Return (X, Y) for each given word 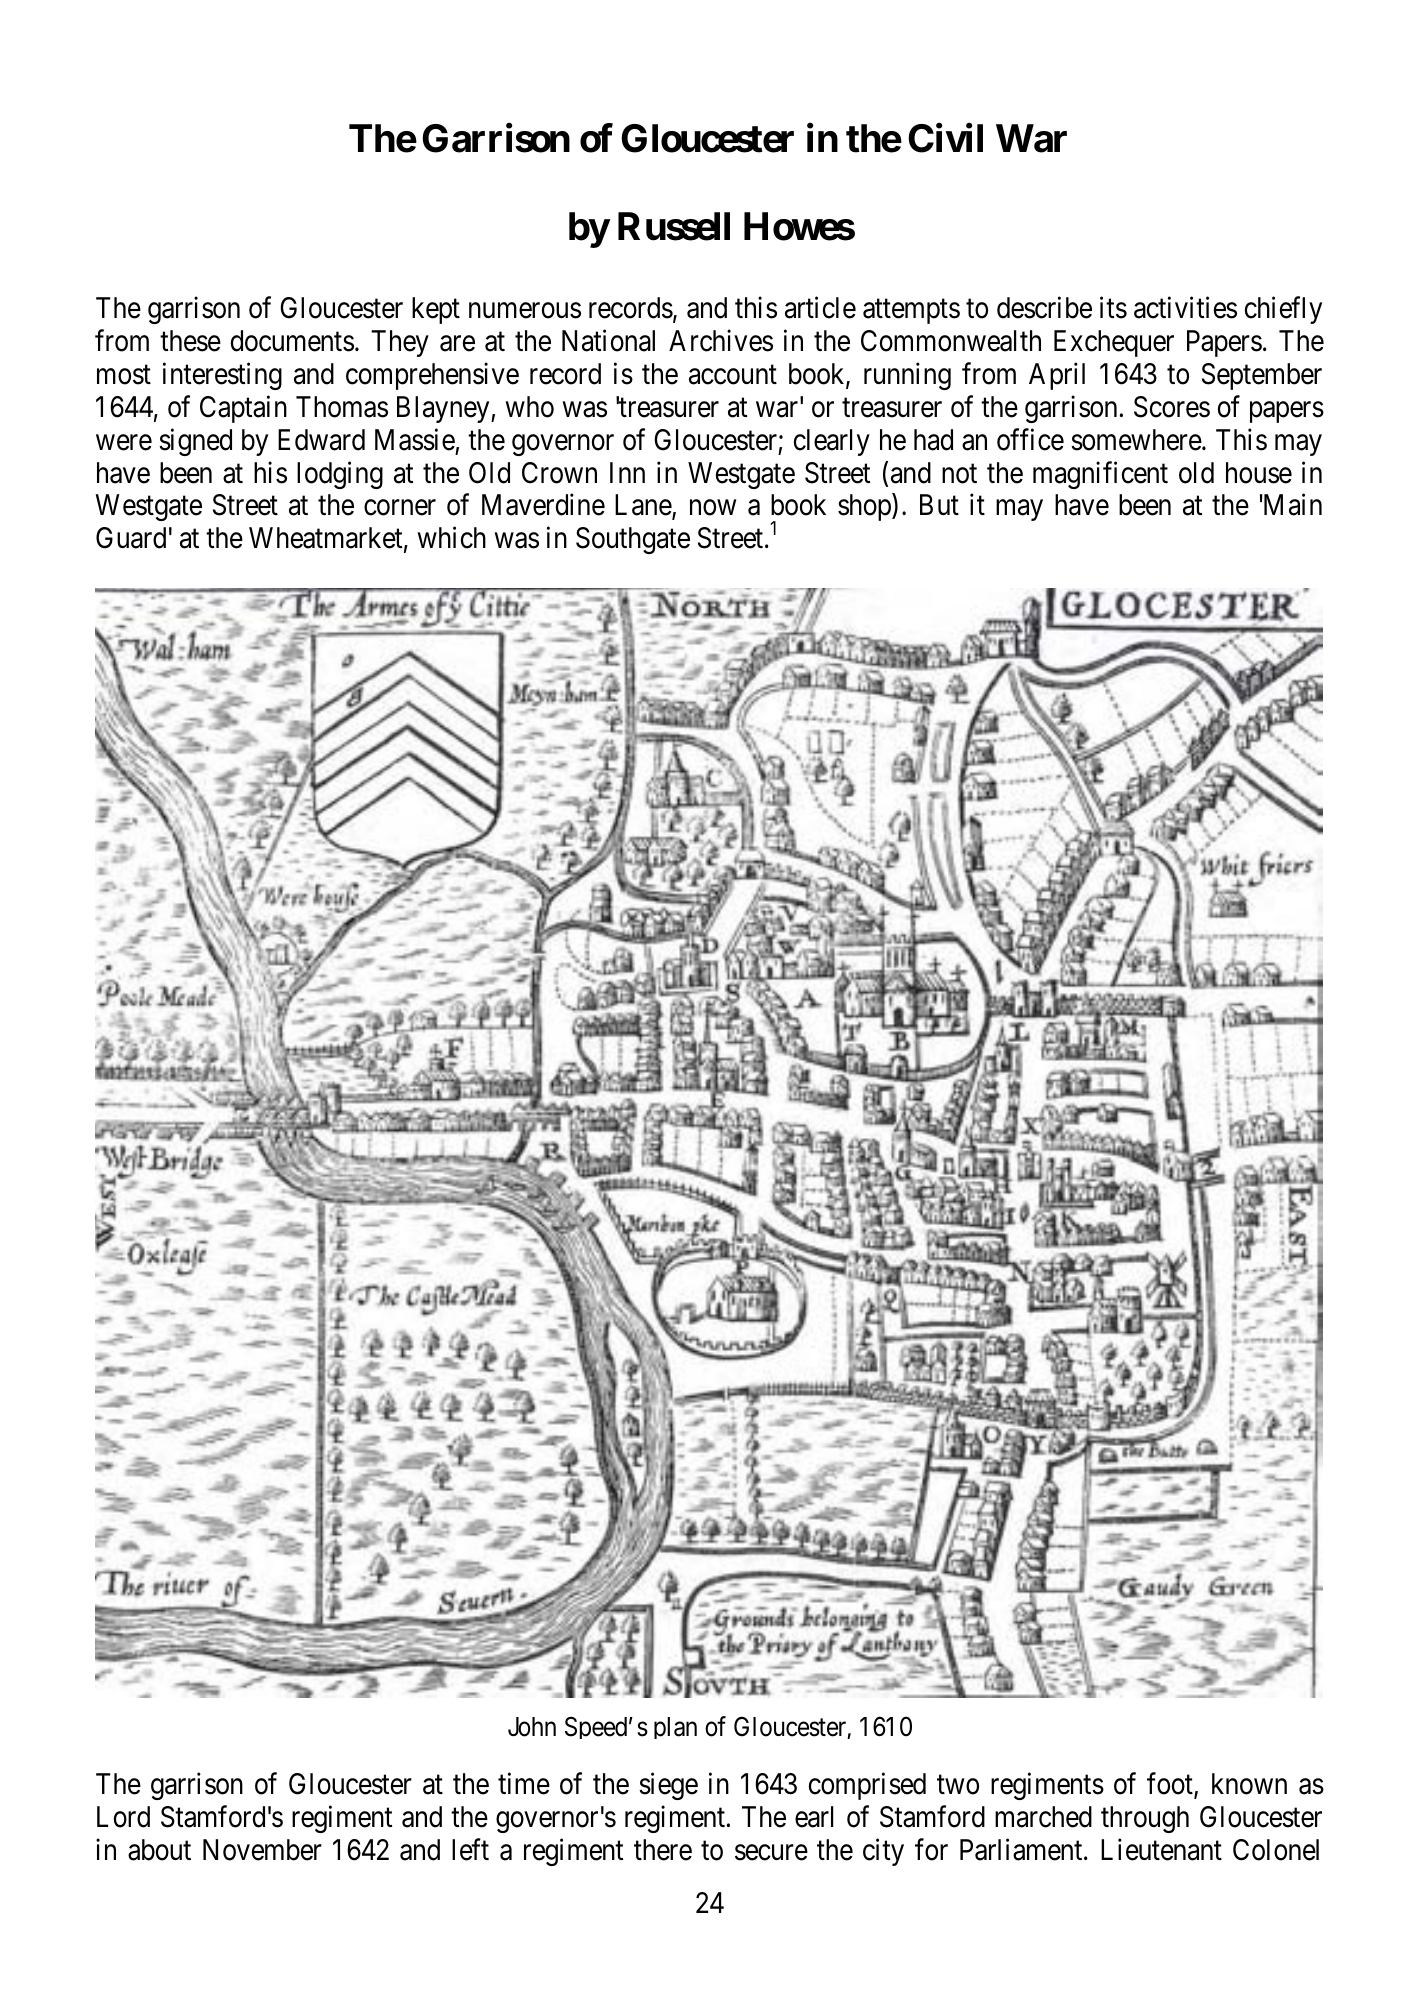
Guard (131, 538)
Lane (644, 507)
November (262, 1850)
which (452, 538)
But (939, 505)
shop (865, 507)
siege (668, 1786)
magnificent (1100, 475)
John (532, 1727)
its (1113, 308)
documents (292, 341)
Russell (674, 226)
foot (1171, 1785)
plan (675, 1728)
